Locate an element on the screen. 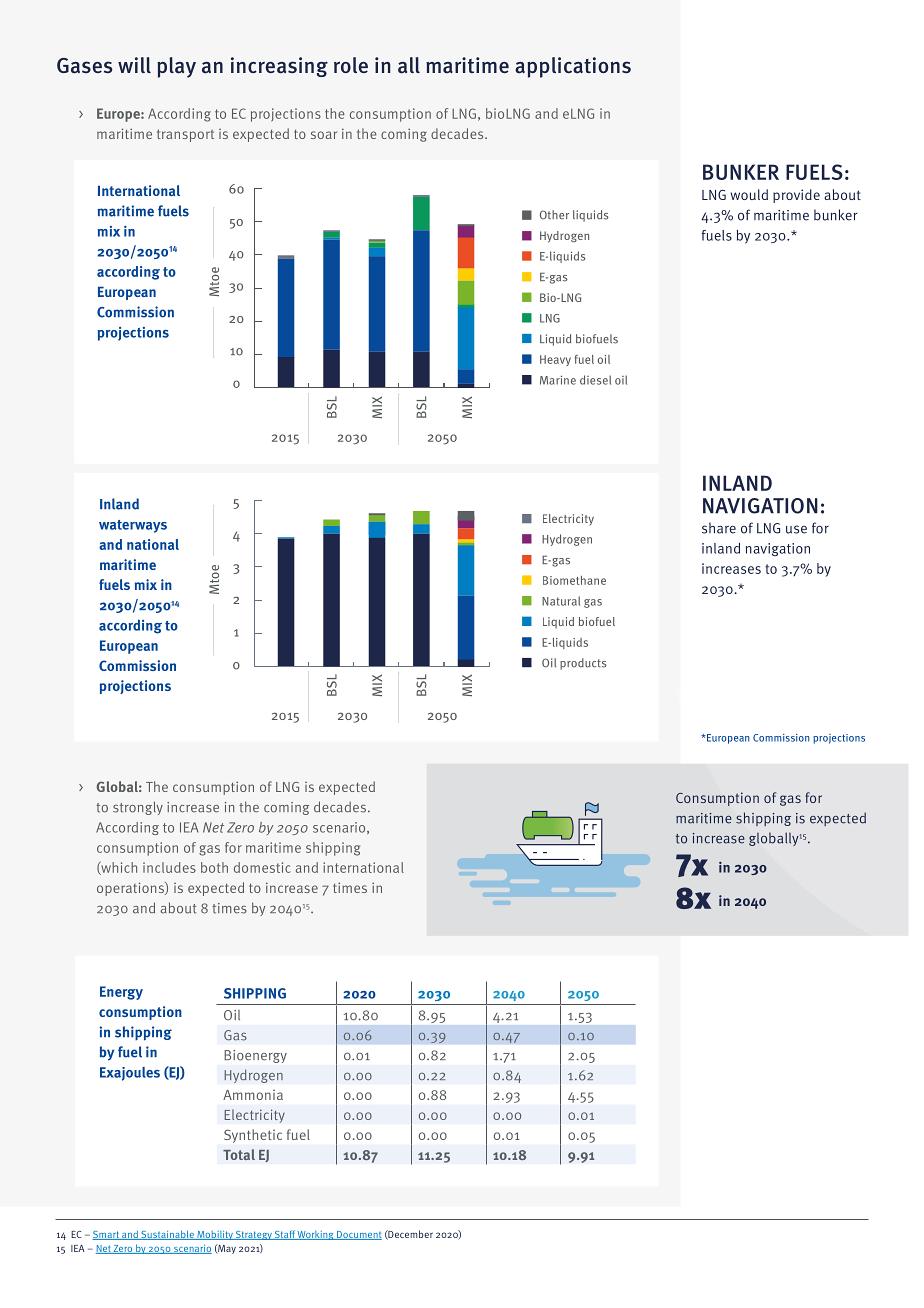  role is located at coordinates (351, 65).
